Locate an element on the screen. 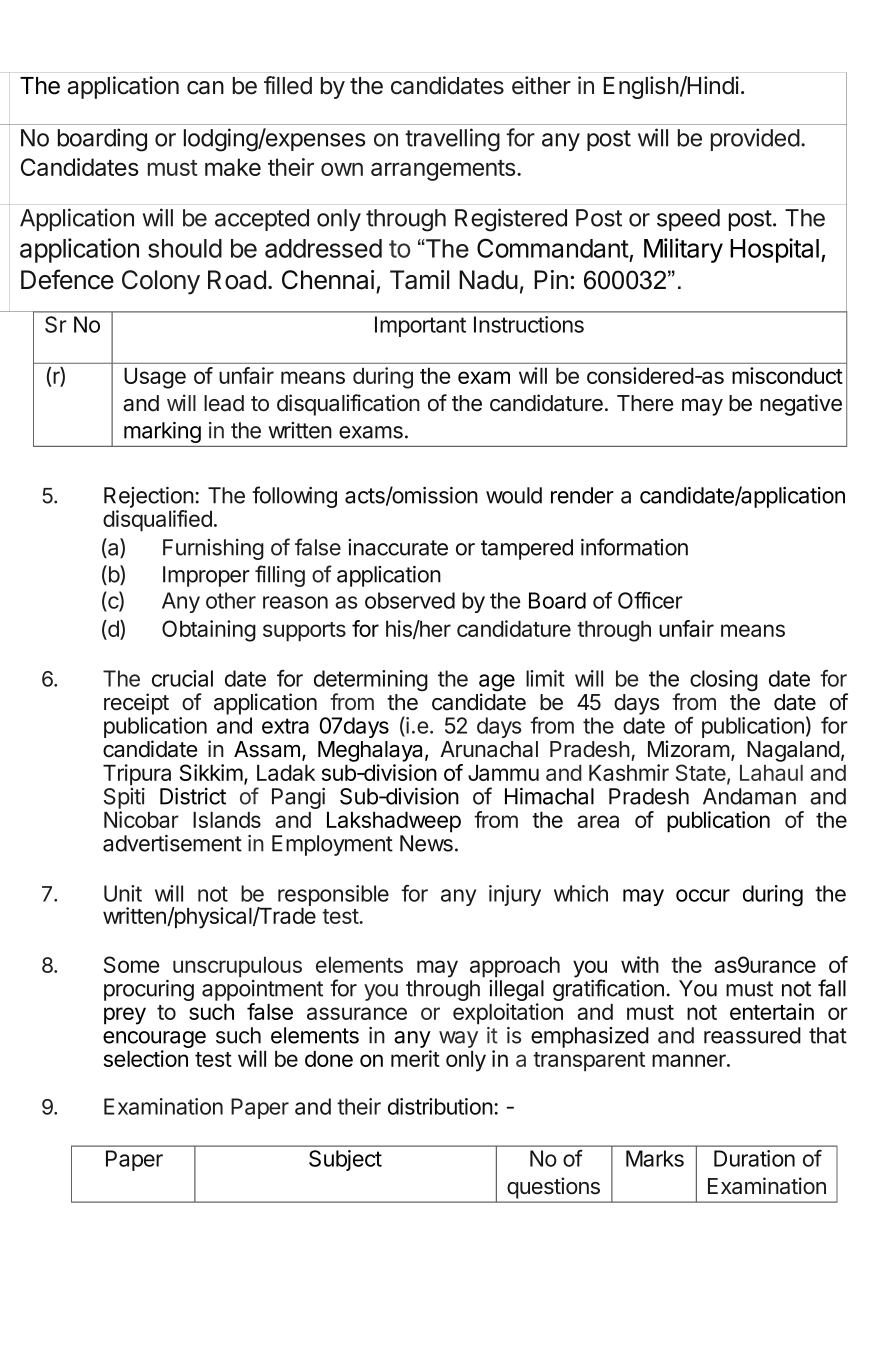 This screenshot has width=892, height=1372. Andaman is located at coordinates (749, 796).
